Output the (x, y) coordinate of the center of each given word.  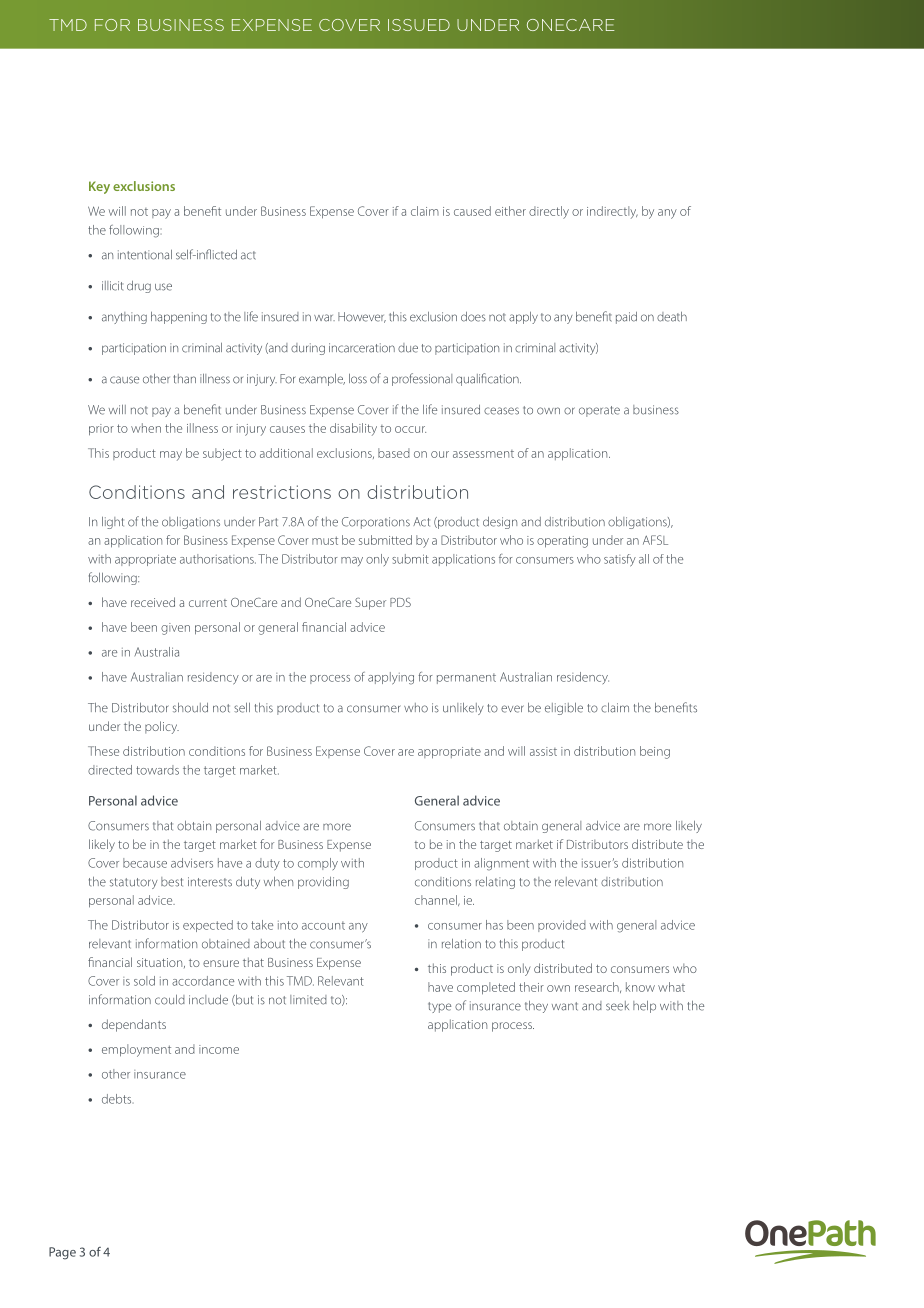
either (510, 211)
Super (370, 604)
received (153, 602)
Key (99, 187)
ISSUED (419, 25)
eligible (564, 709)
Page (62, 1253)
